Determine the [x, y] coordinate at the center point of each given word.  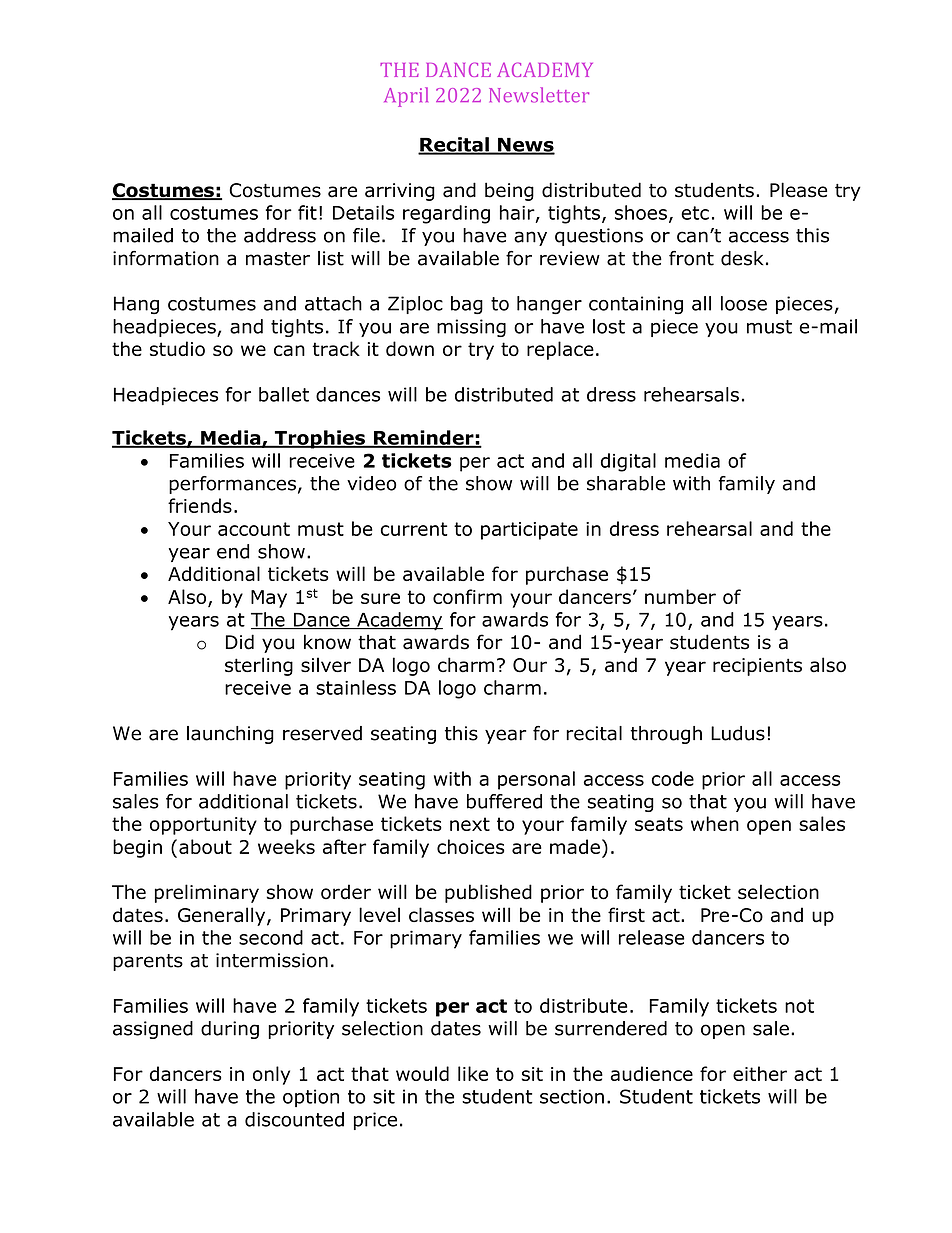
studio [177, 348]
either [760, 1073]
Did [240, 642]
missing [471, 328]
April [406, 97]
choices [471, 846]
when [715, 823]
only [271, 1075]
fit [307, 212]
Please [798, 190]
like [473, 1073]
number [680, 596]
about [205, 846]
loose [744, 303]
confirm [467, 596]
